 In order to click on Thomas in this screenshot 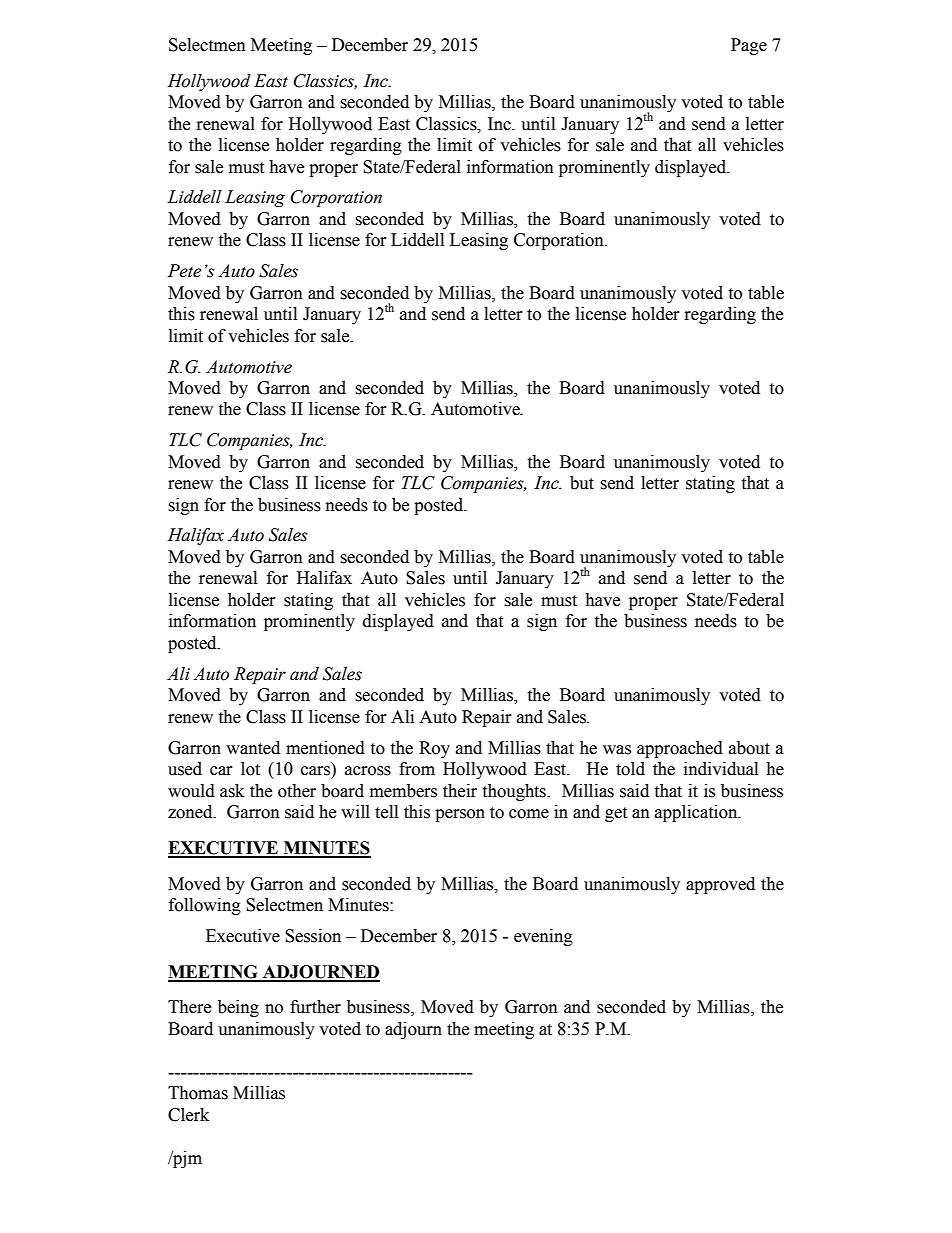, I will do `click(198, 1093)`.
